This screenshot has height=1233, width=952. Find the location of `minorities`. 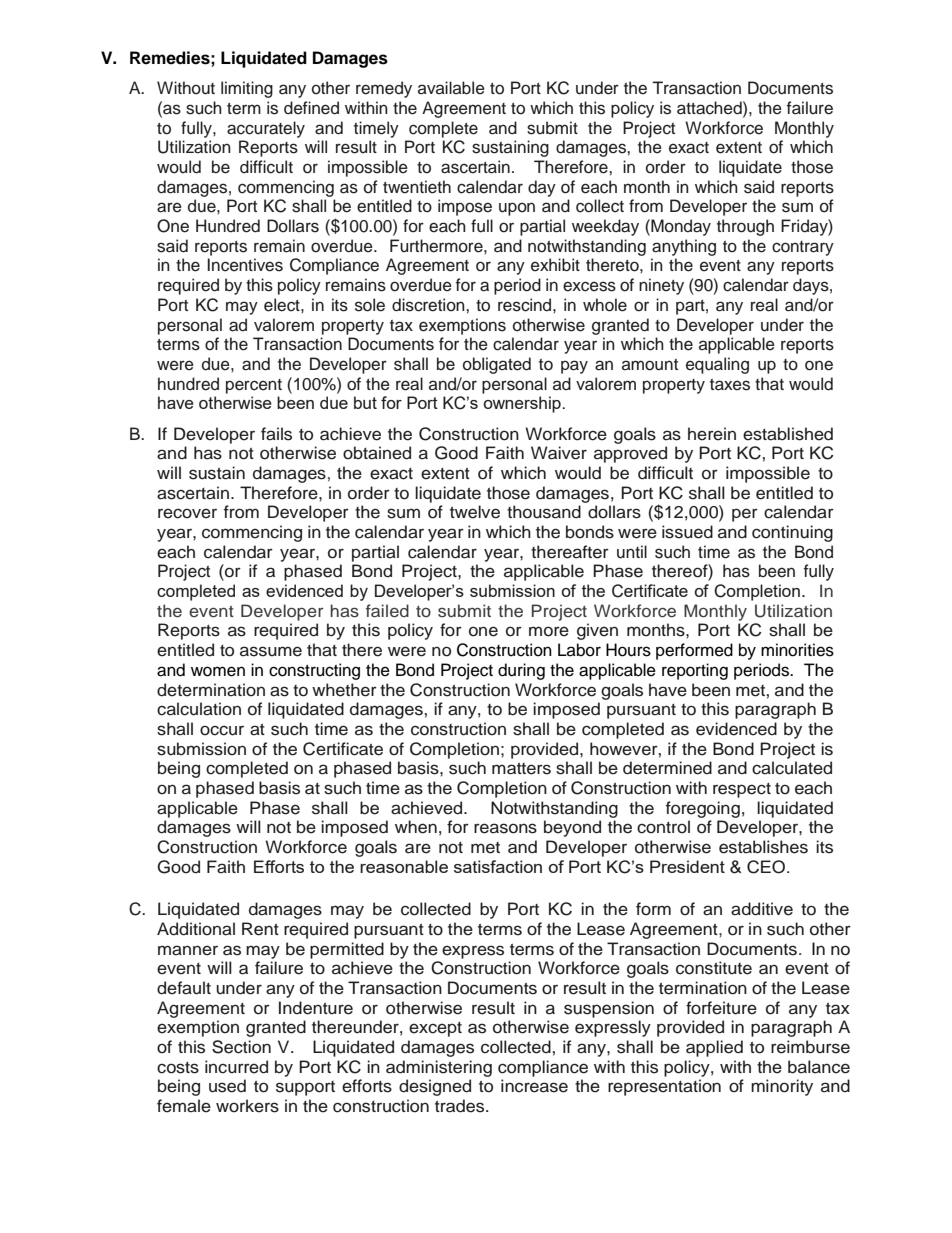

minorities is located at coordinates (797, 650).
